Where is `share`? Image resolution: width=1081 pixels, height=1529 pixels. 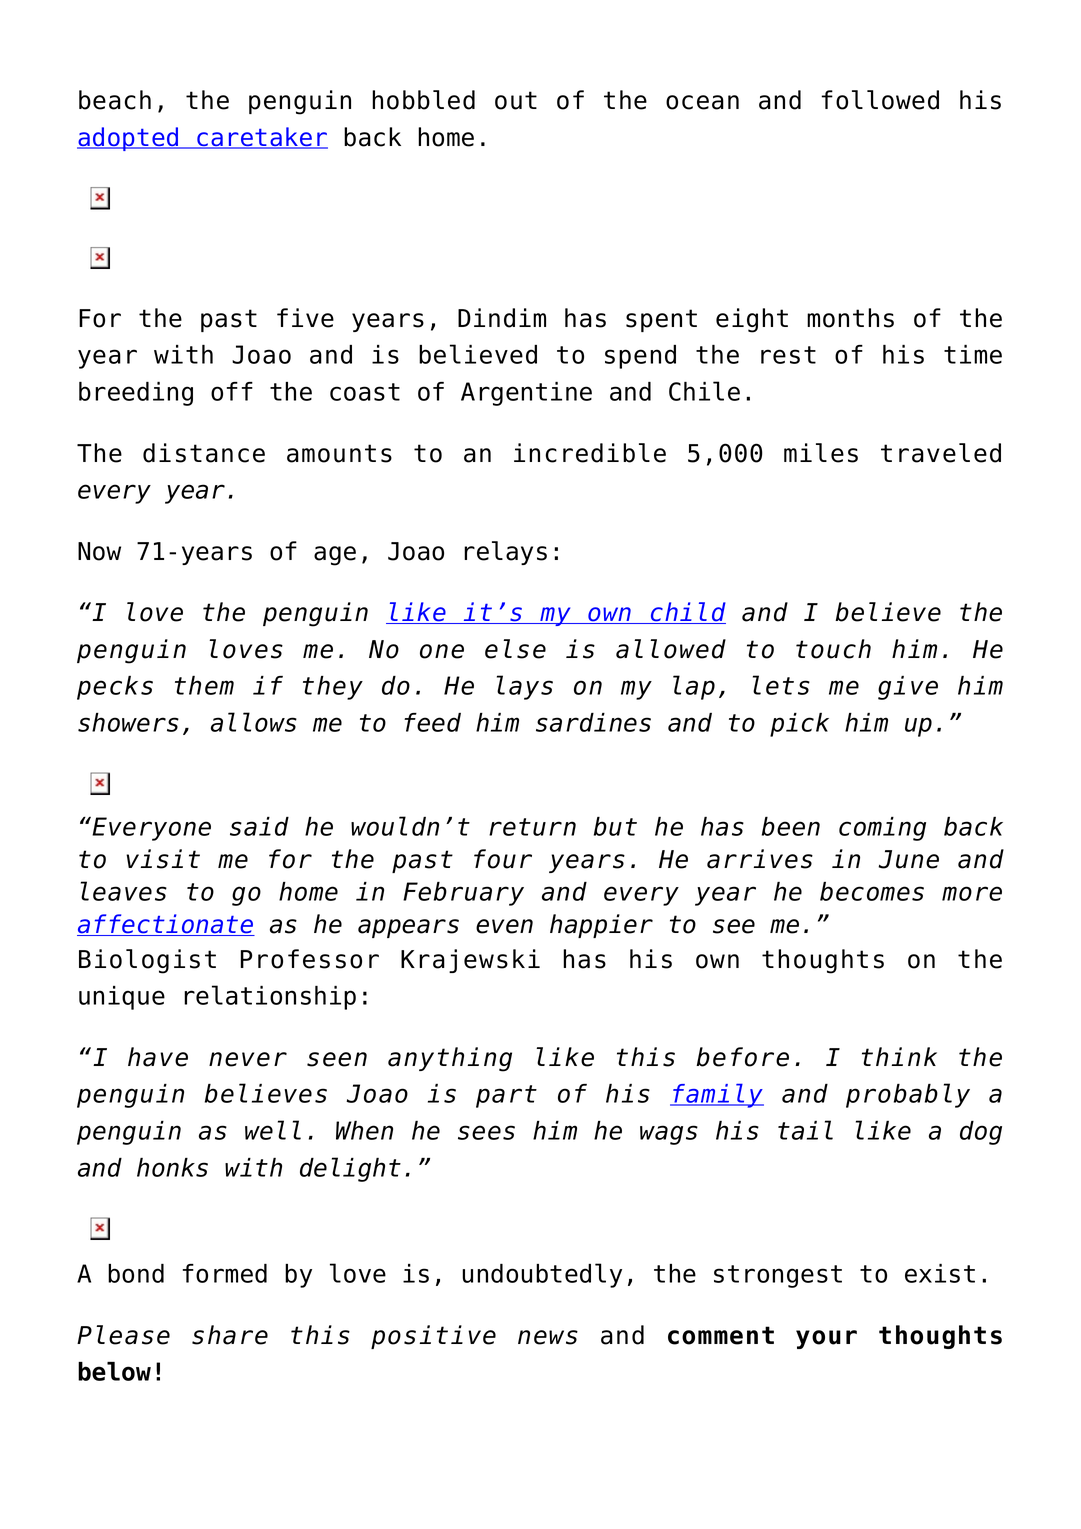
share is located at coordinates (230, 1335).
